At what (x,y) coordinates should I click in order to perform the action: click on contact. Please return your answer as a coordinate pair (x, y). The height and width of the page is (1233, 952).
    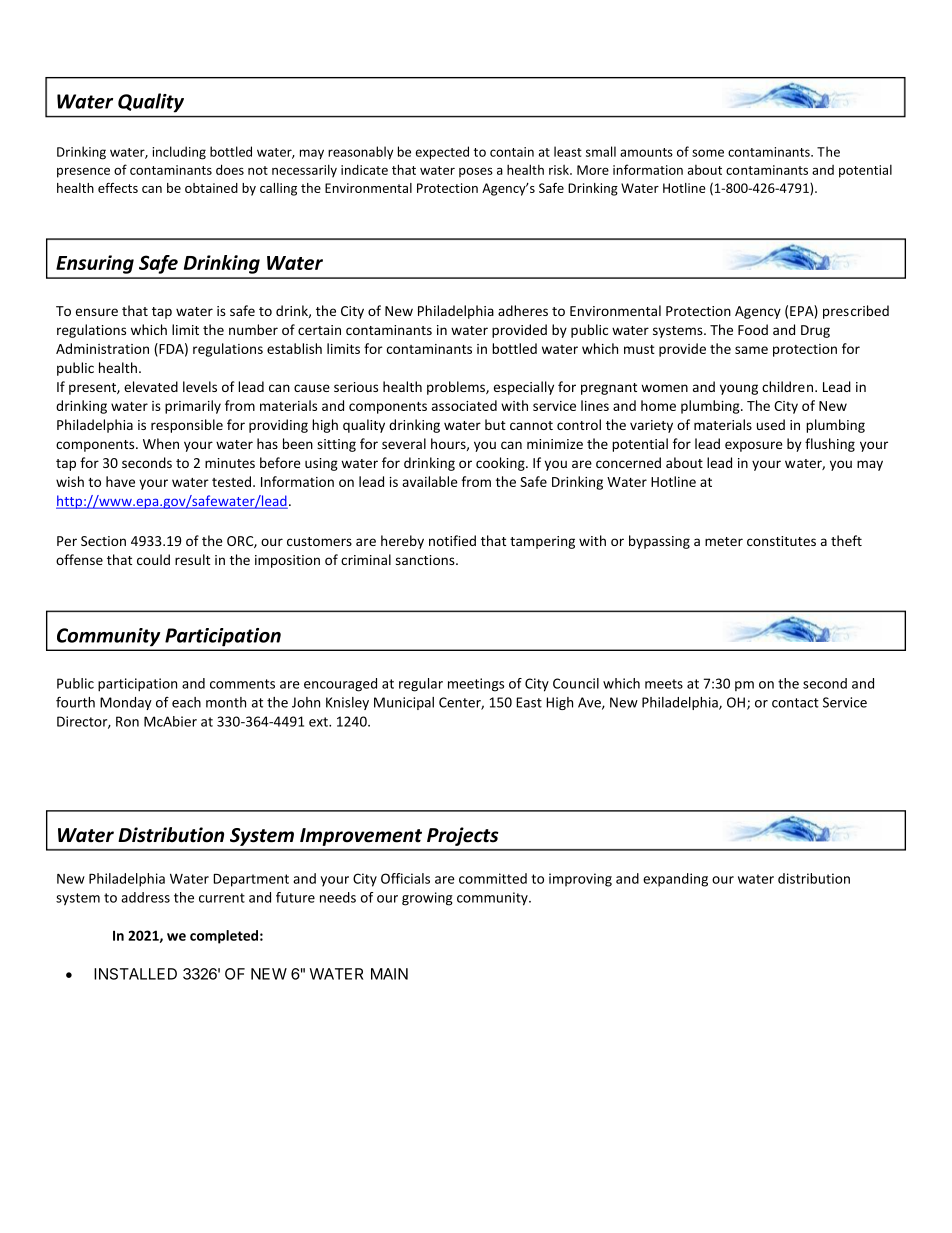
    Looking at the image, I should click on (795, 703).
